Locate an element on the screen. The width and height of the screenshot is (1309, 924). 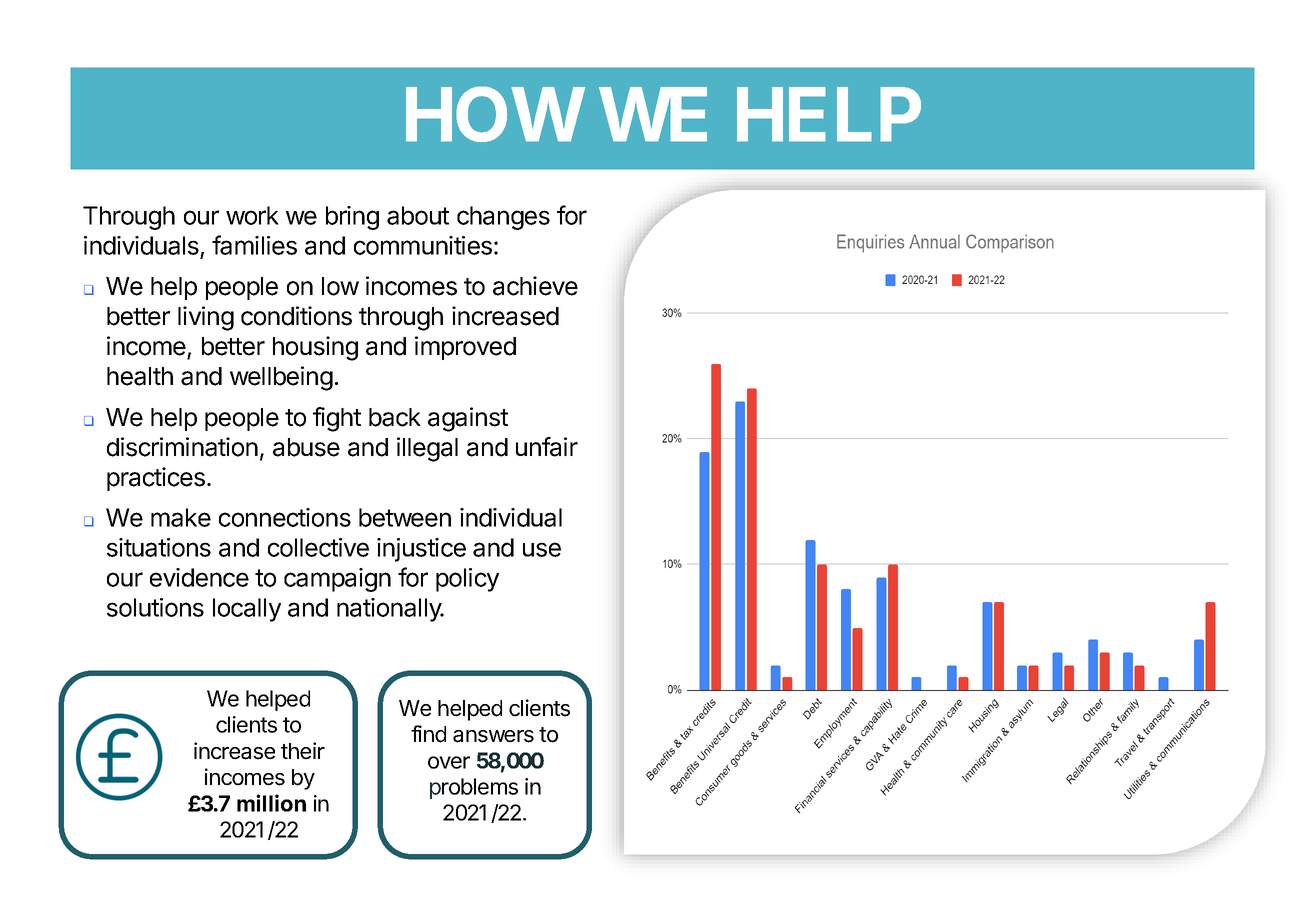
discrimination is located at coordinates (182, 447).
